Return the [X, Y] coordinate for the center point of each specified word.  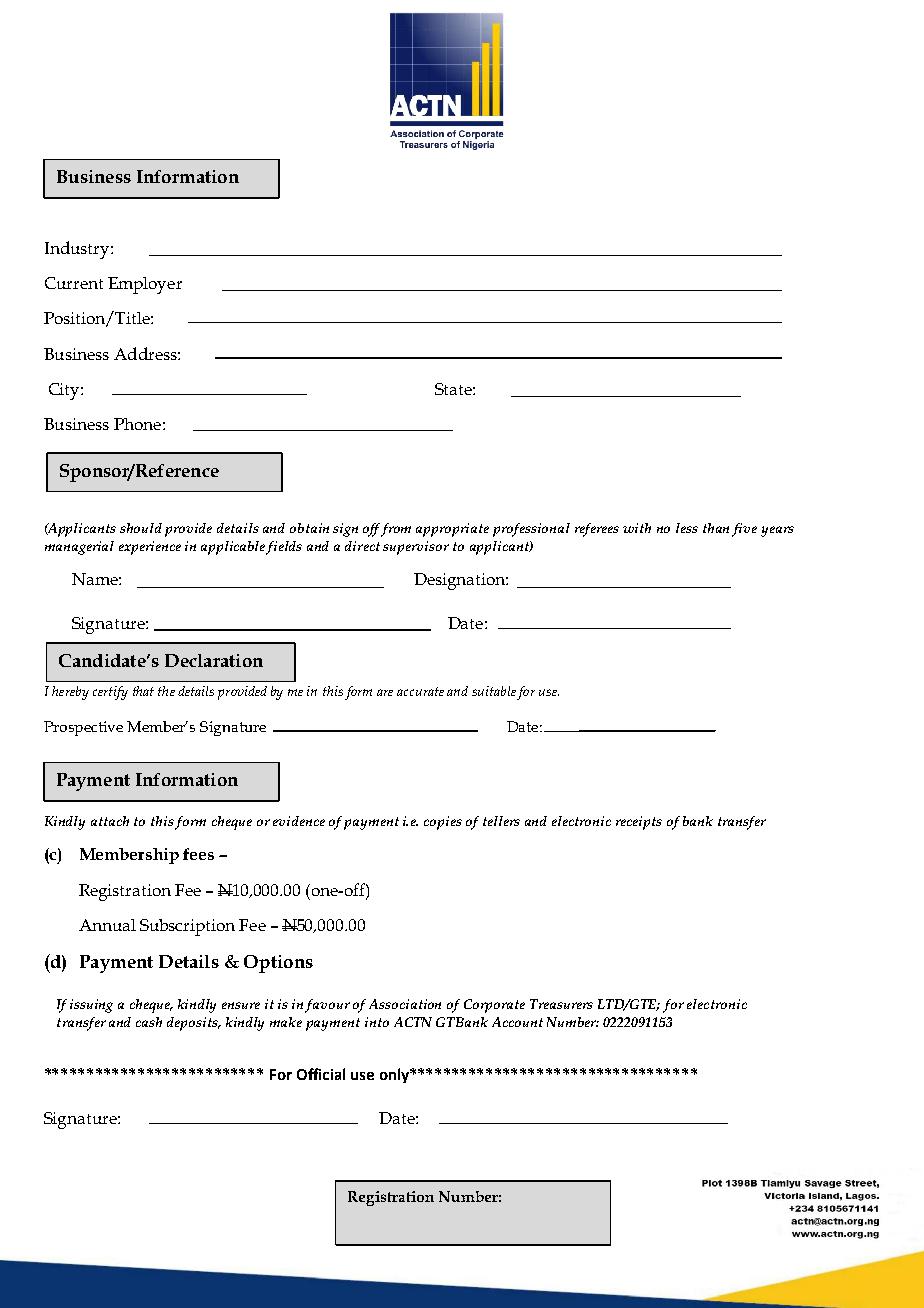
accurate [420, 691]
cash [149, 1022]
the [166, 691]
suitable [494, 691]
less [687, 528]
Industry [78, 250]
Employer [145, 285]
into [377, 1022]
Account [517, 1022]
